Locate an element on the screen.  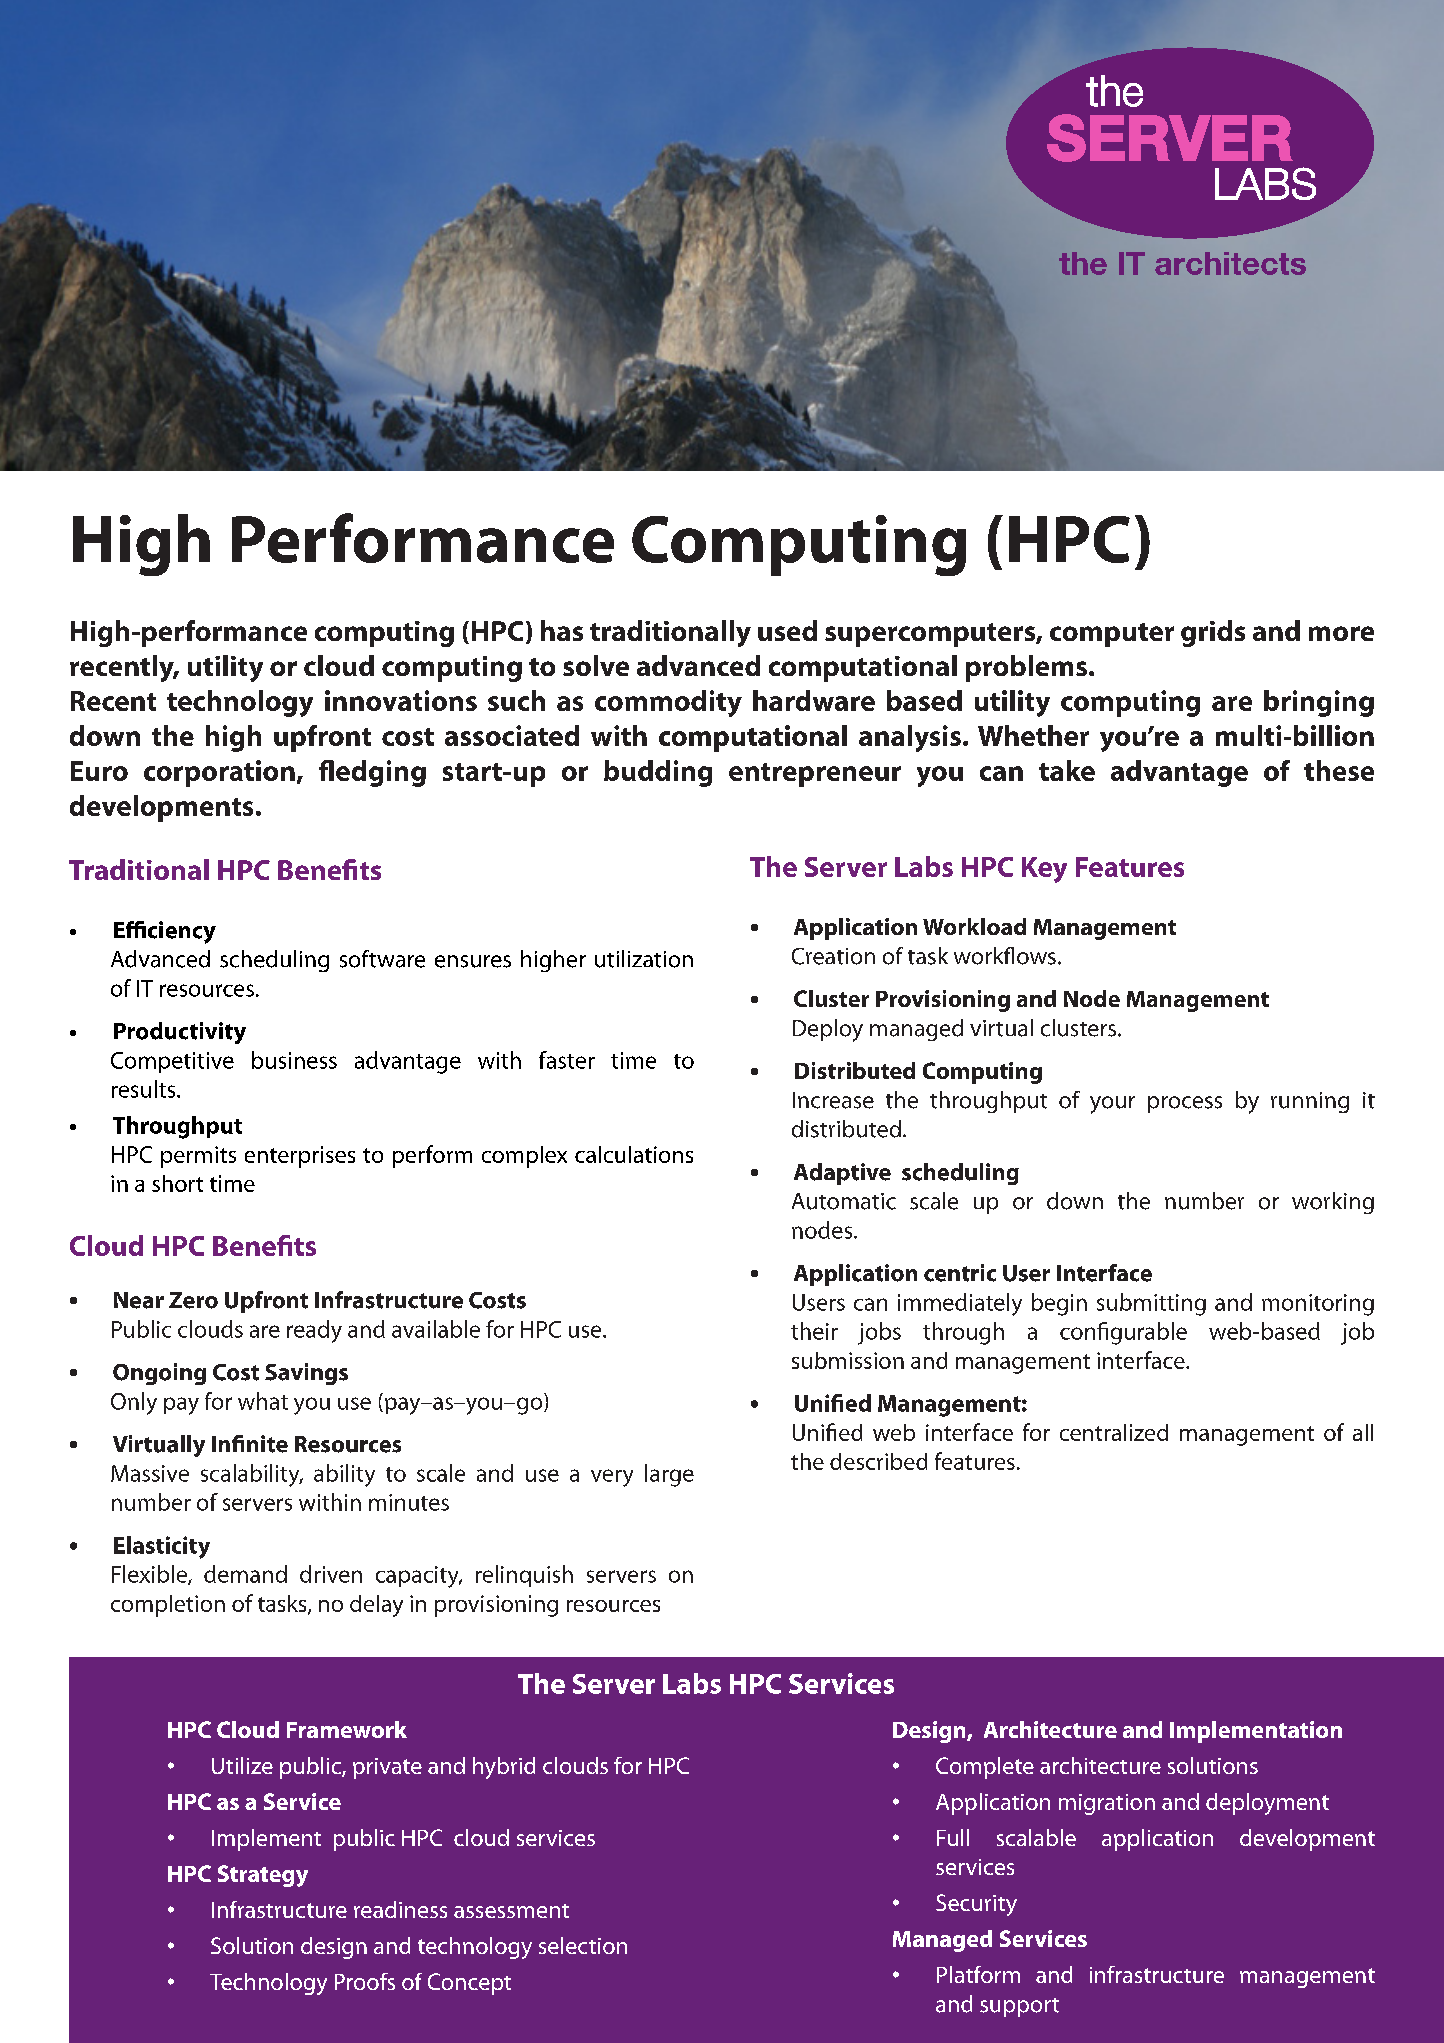
hybrid is located at coordinates (504, 1768).
